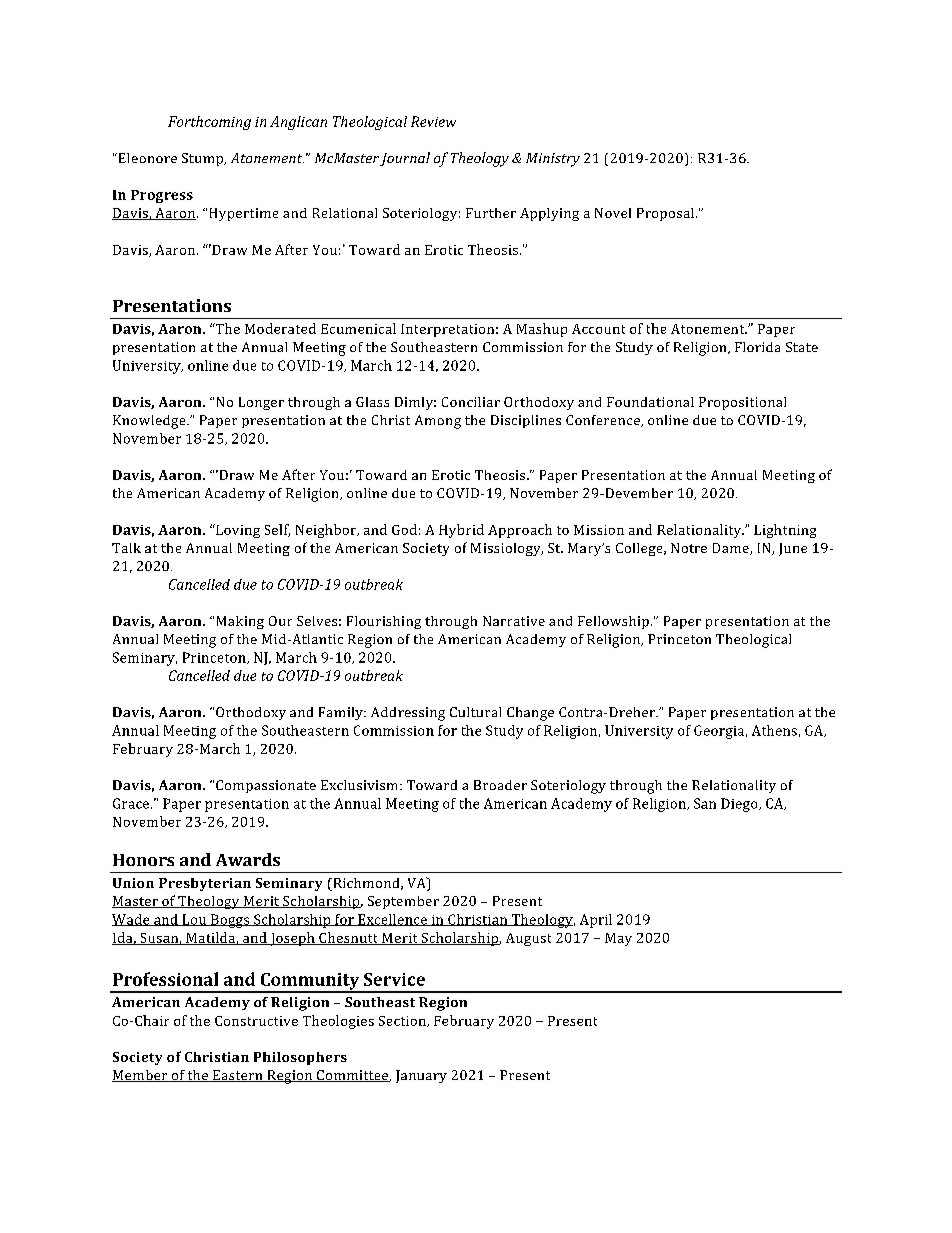 This document has width=952, height=1233. What do you see at coordinates (740, 805) in the document?
I see `Diego` at bounding box center [740, 805].
